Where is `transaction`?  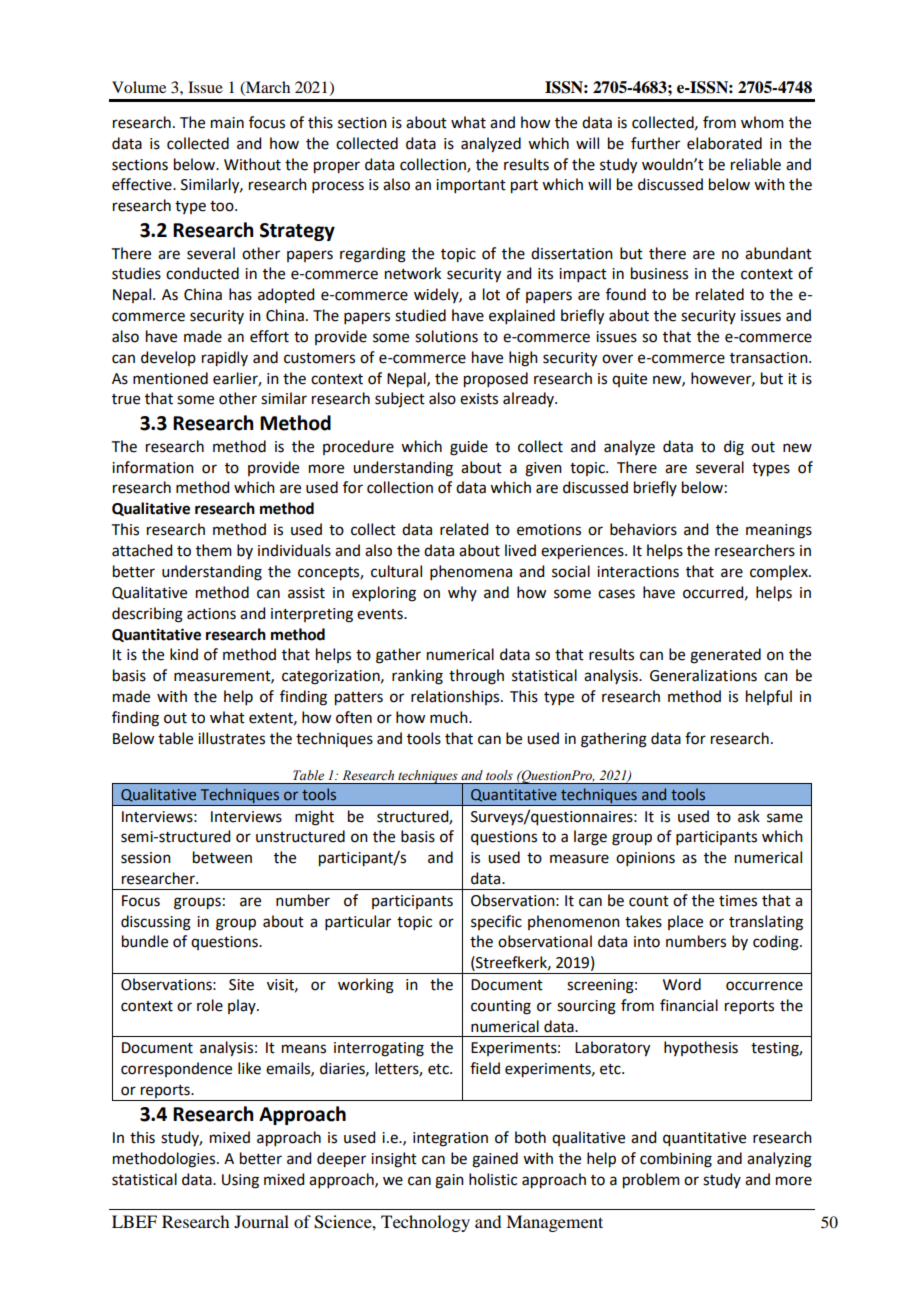
transaction is located at coordinates (770, 358).
